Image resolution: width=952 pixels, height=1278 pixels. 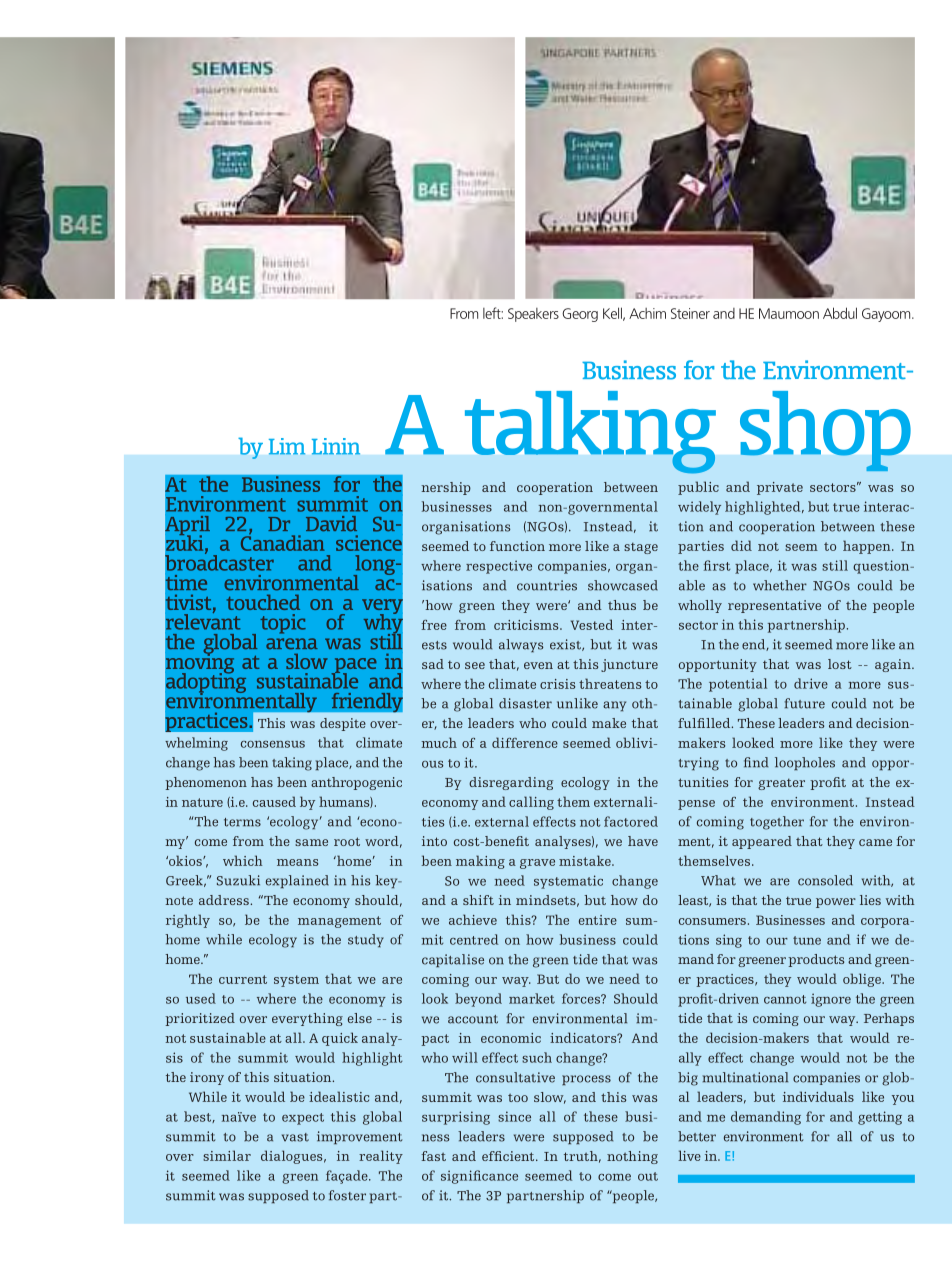 I want to click on consoled, so click(x=825, y=880).
